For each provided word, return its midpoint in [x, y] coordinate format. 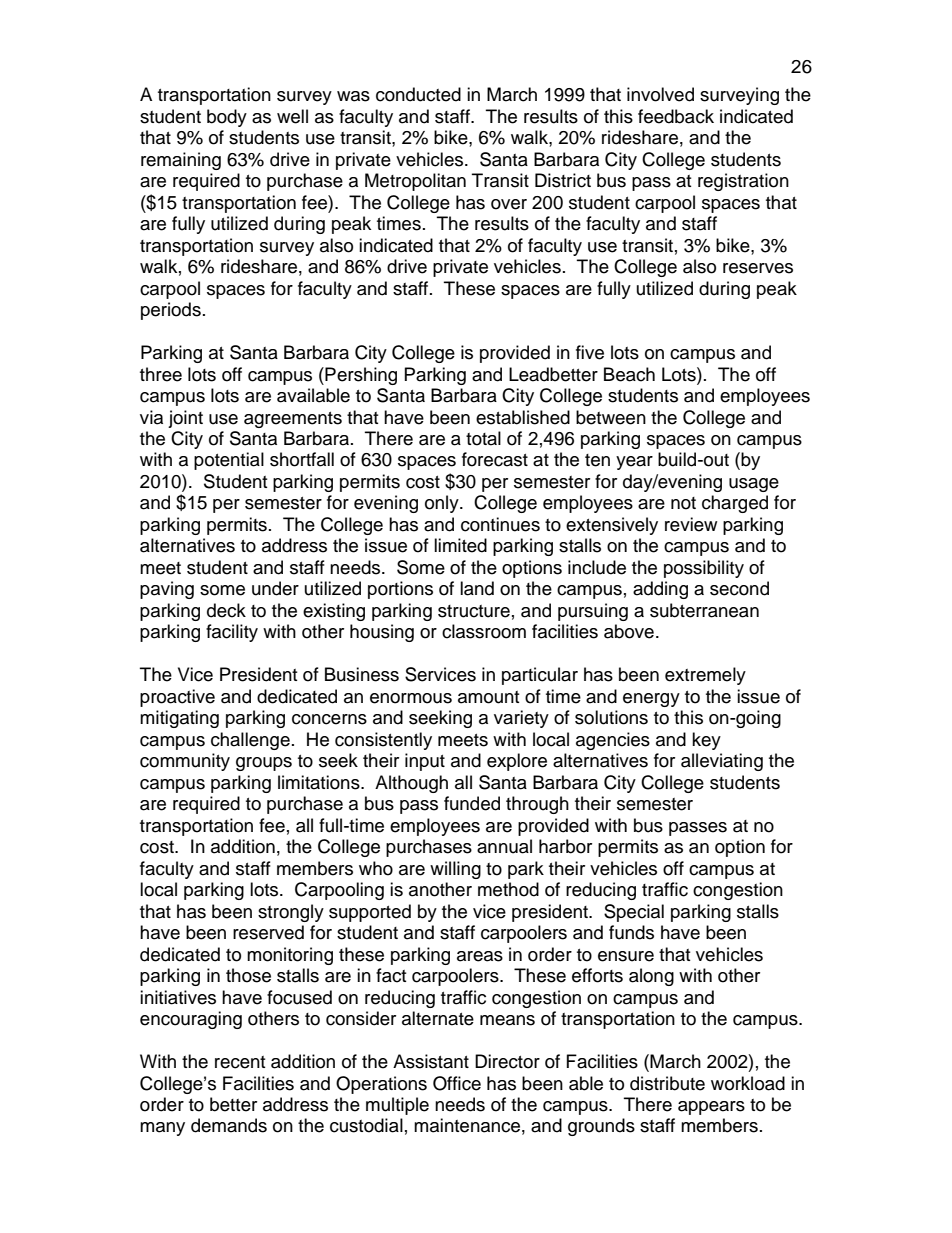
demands [229, 1125]
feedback [676, 116]
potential [229, 461]
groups [264, 764]
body [227, 118]
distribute [667, 1083]
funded [472, 803]
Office [457, 1083]
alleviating [722, 762]
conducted [418, 94]
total [483, 438]
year [634, 463]
